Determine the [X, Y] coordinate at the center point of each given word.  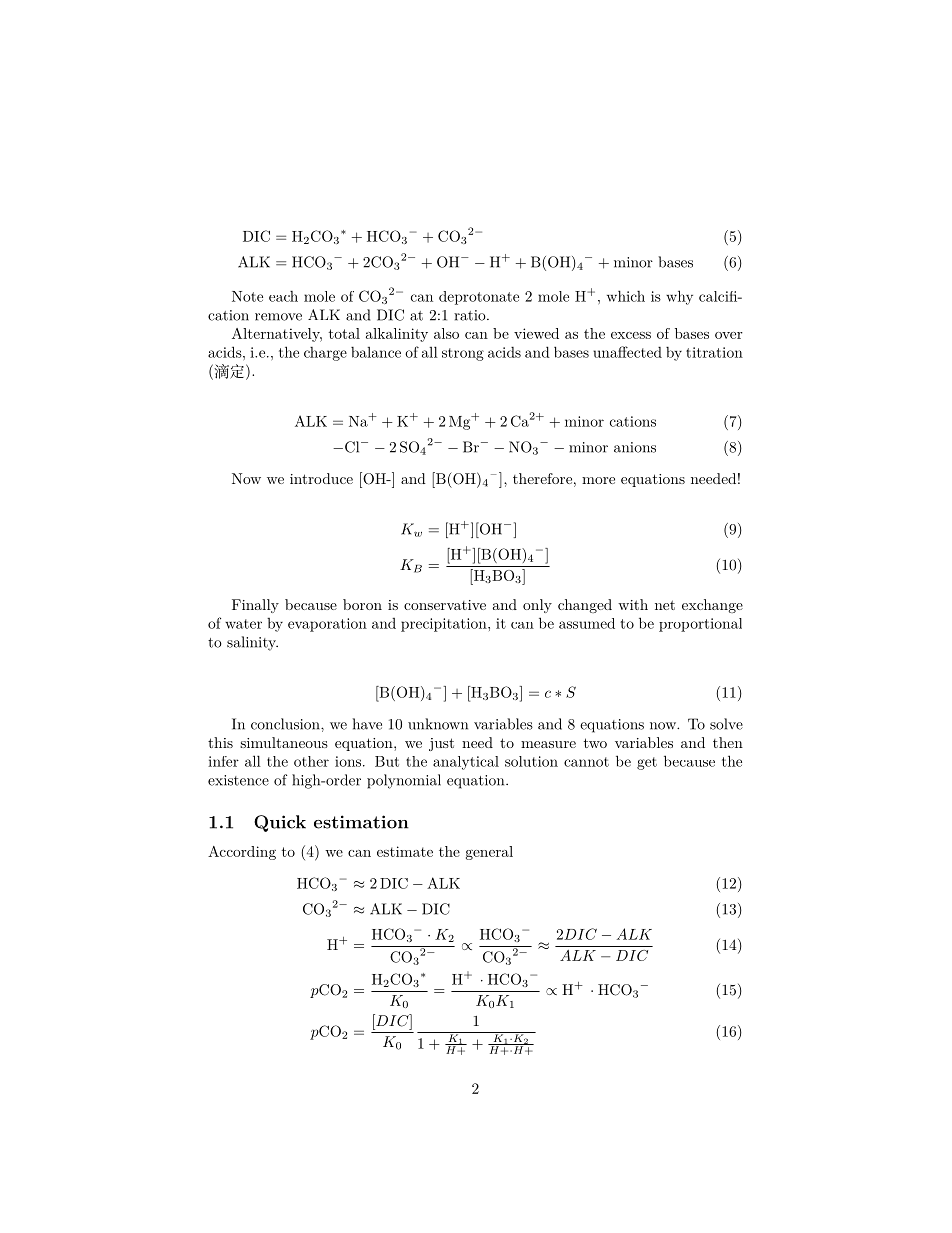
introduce [321, 478]
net [665, 605]
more [598, 480]
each [283, 296]
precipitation [445, 625]
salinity [252, 643]
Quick [280, 823]
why [679, 297]
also [446, 333]
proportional [700, 625]
